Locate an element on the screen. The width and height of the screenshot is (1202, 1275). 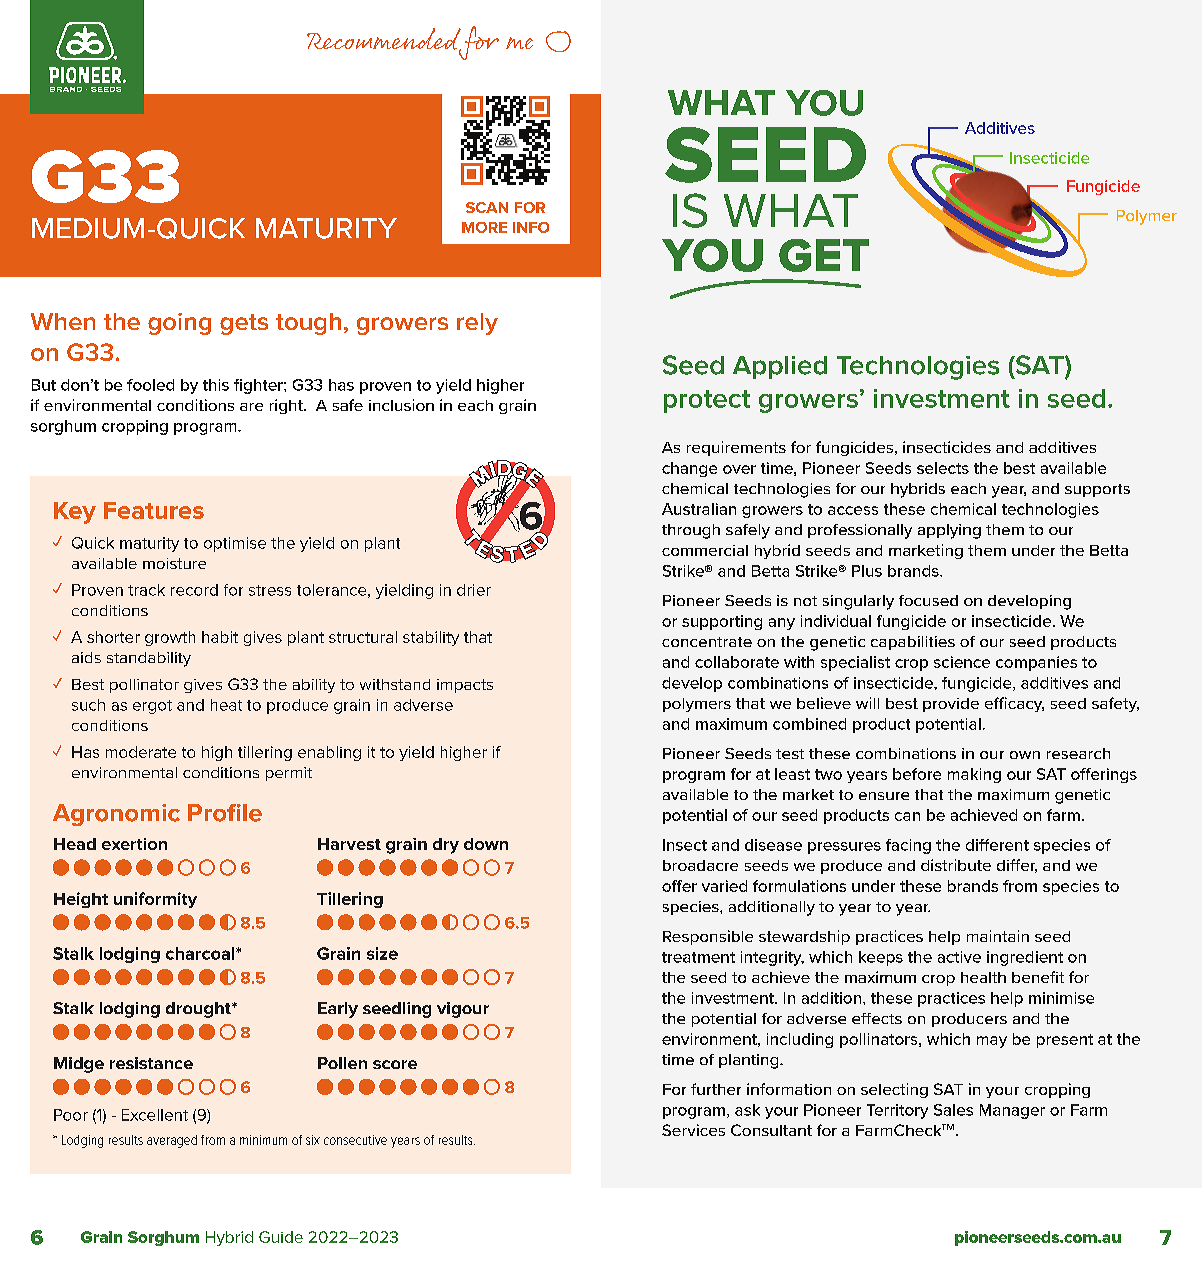
Recommended is located at coordinates (384, 40).
